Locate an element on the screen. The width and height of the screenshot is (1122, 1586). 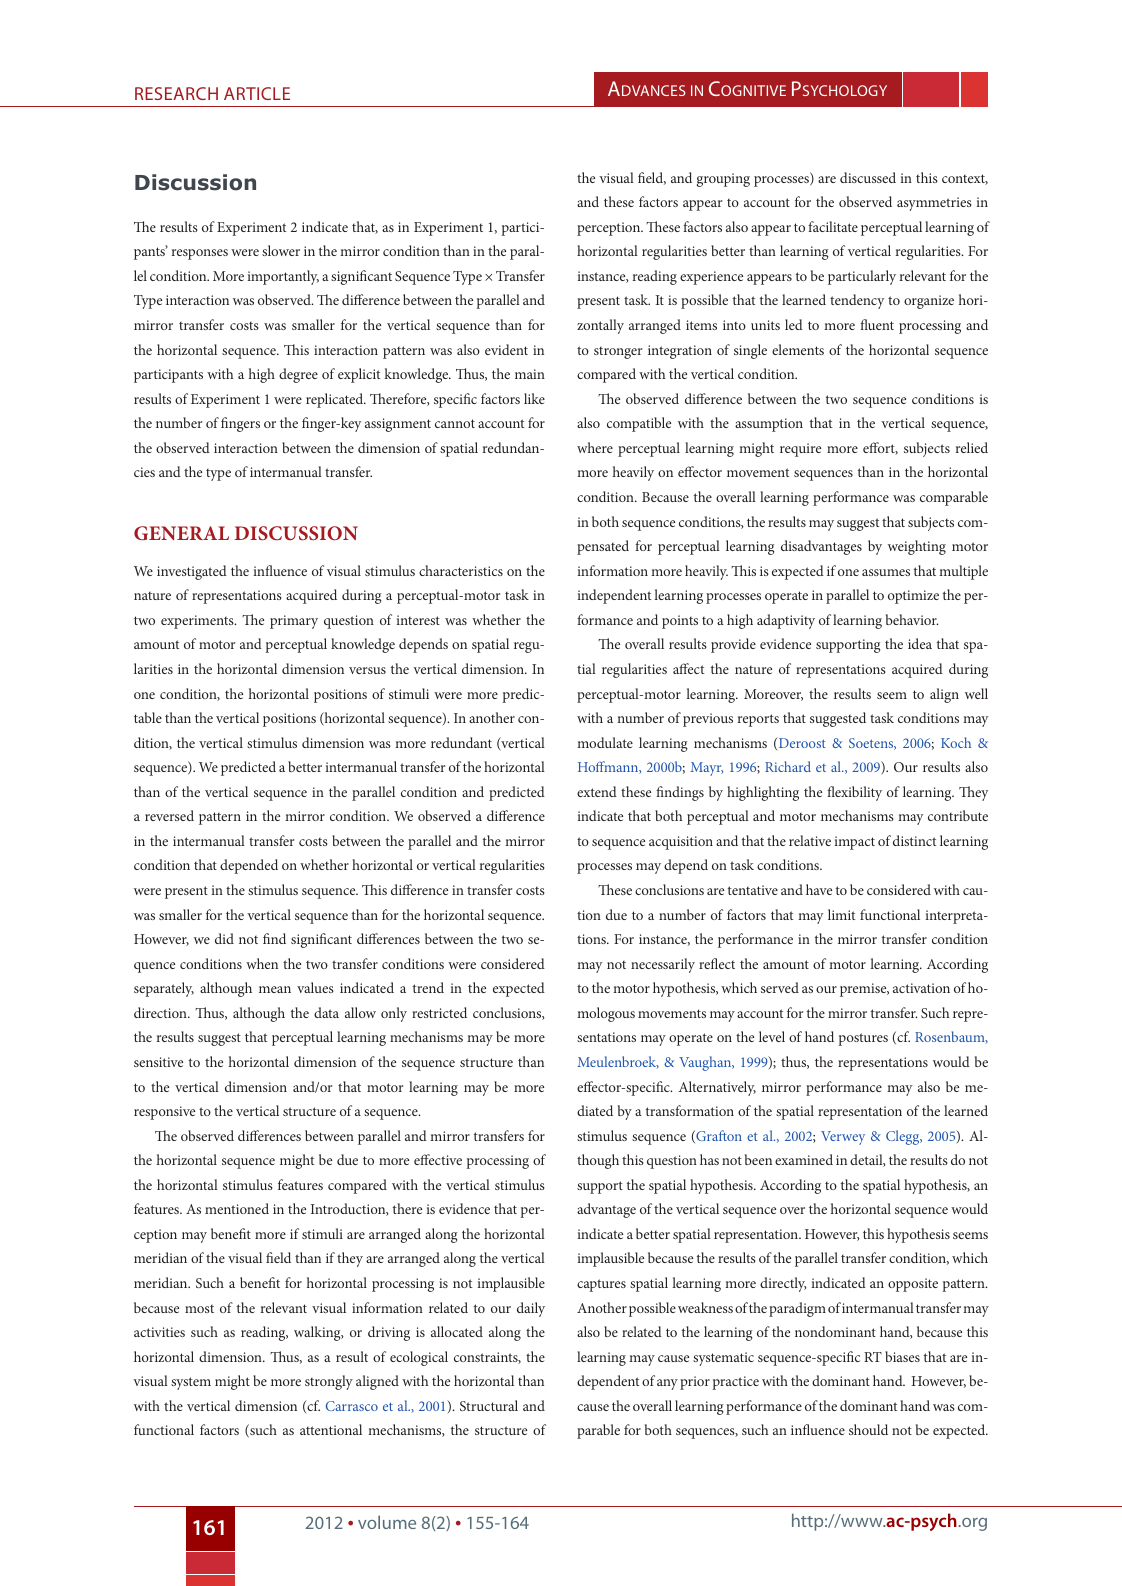
idea is located at coordinates (920, 643).
